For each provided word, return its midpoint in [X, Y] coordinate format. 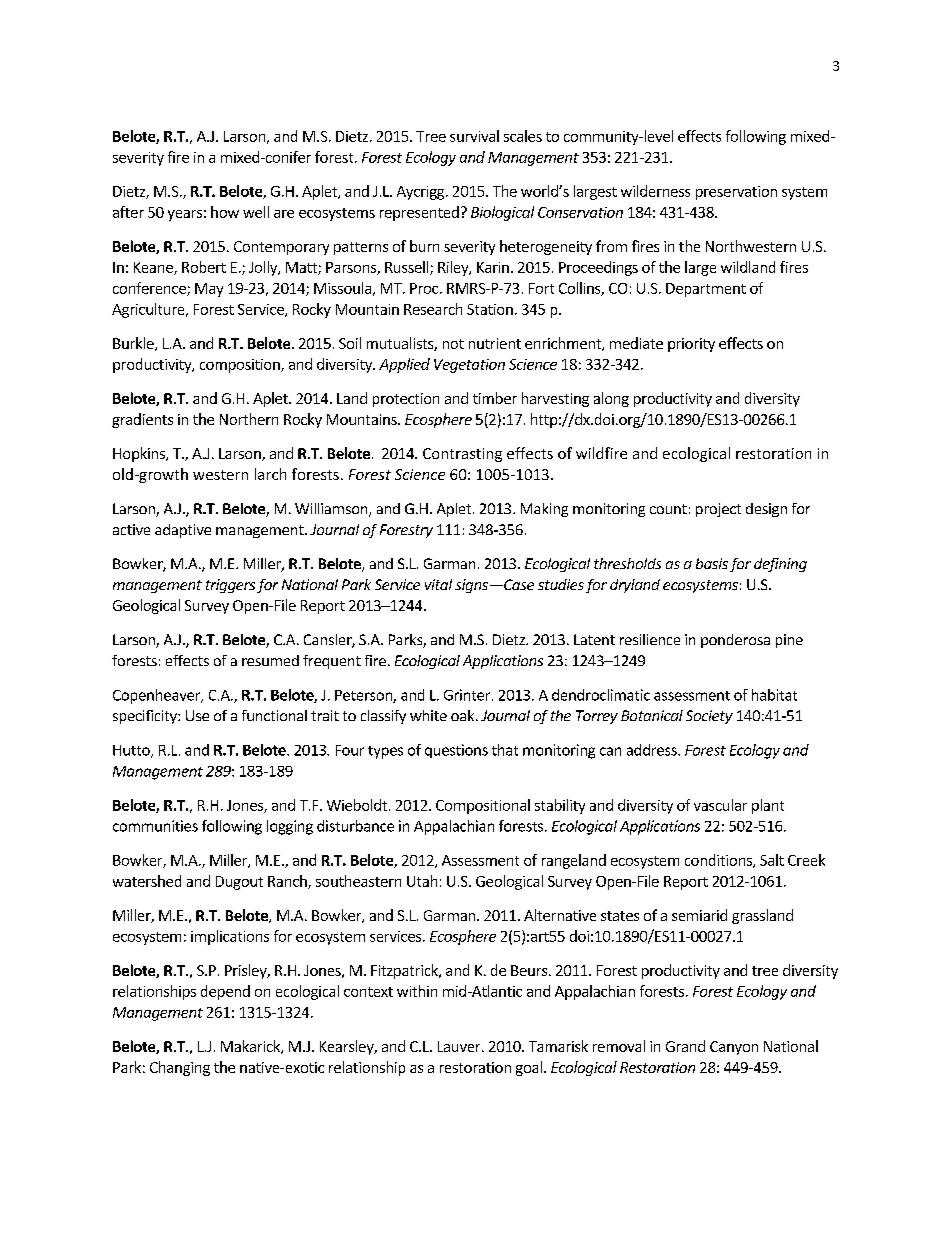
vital [438, 584]
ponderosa [735, 641]
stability [560, 806]
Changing [180, 1068]
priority [691, 345]
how [225, 212]
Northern [249, 419]
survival [474, 136]
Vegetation [469, 366]
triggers [230, 586]
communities [155, 826]
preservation [736, 193]
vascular [720, 805]
